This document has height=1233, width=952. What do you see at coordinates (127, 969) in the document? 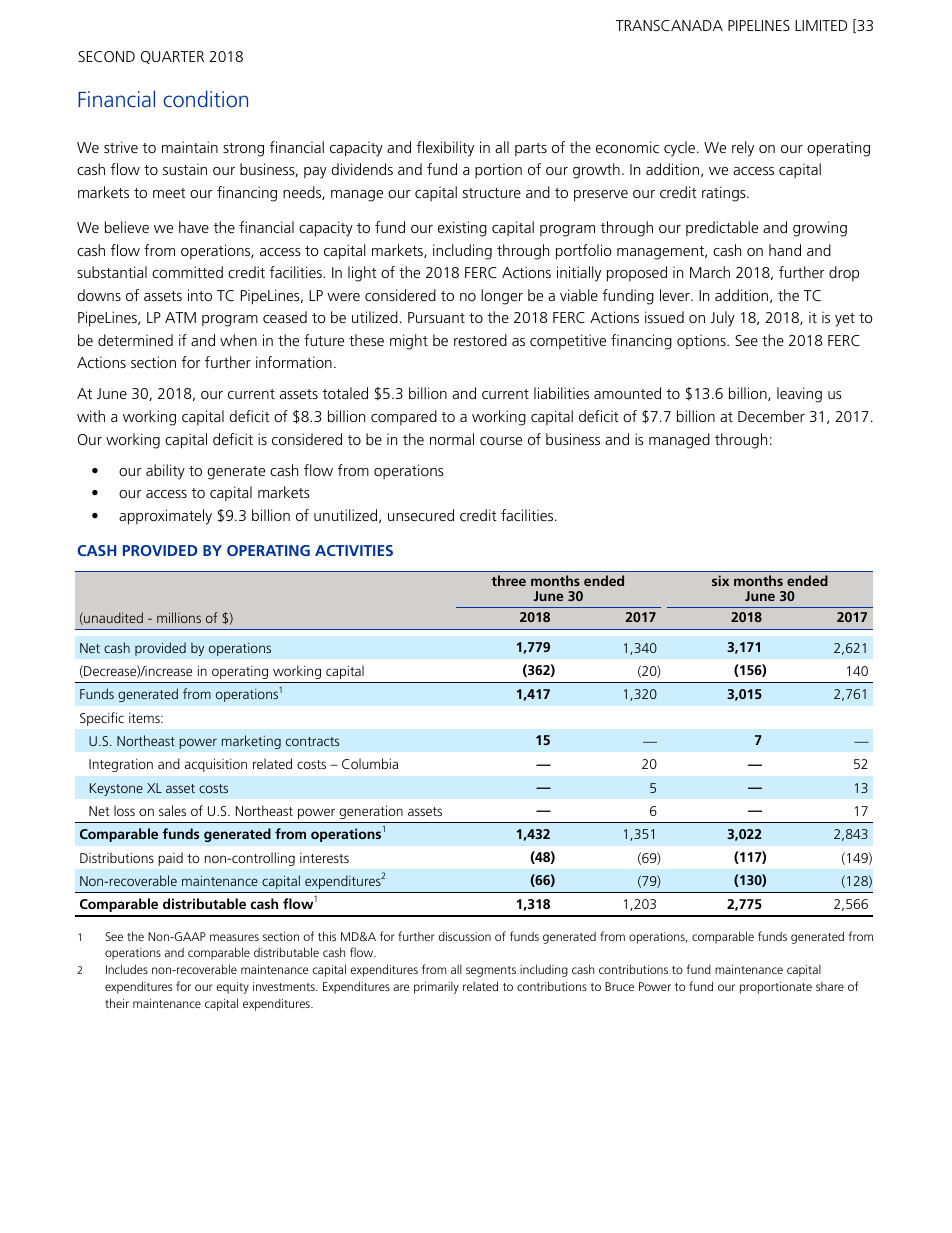
I see `Includes` at bounding box center [127, 969].
